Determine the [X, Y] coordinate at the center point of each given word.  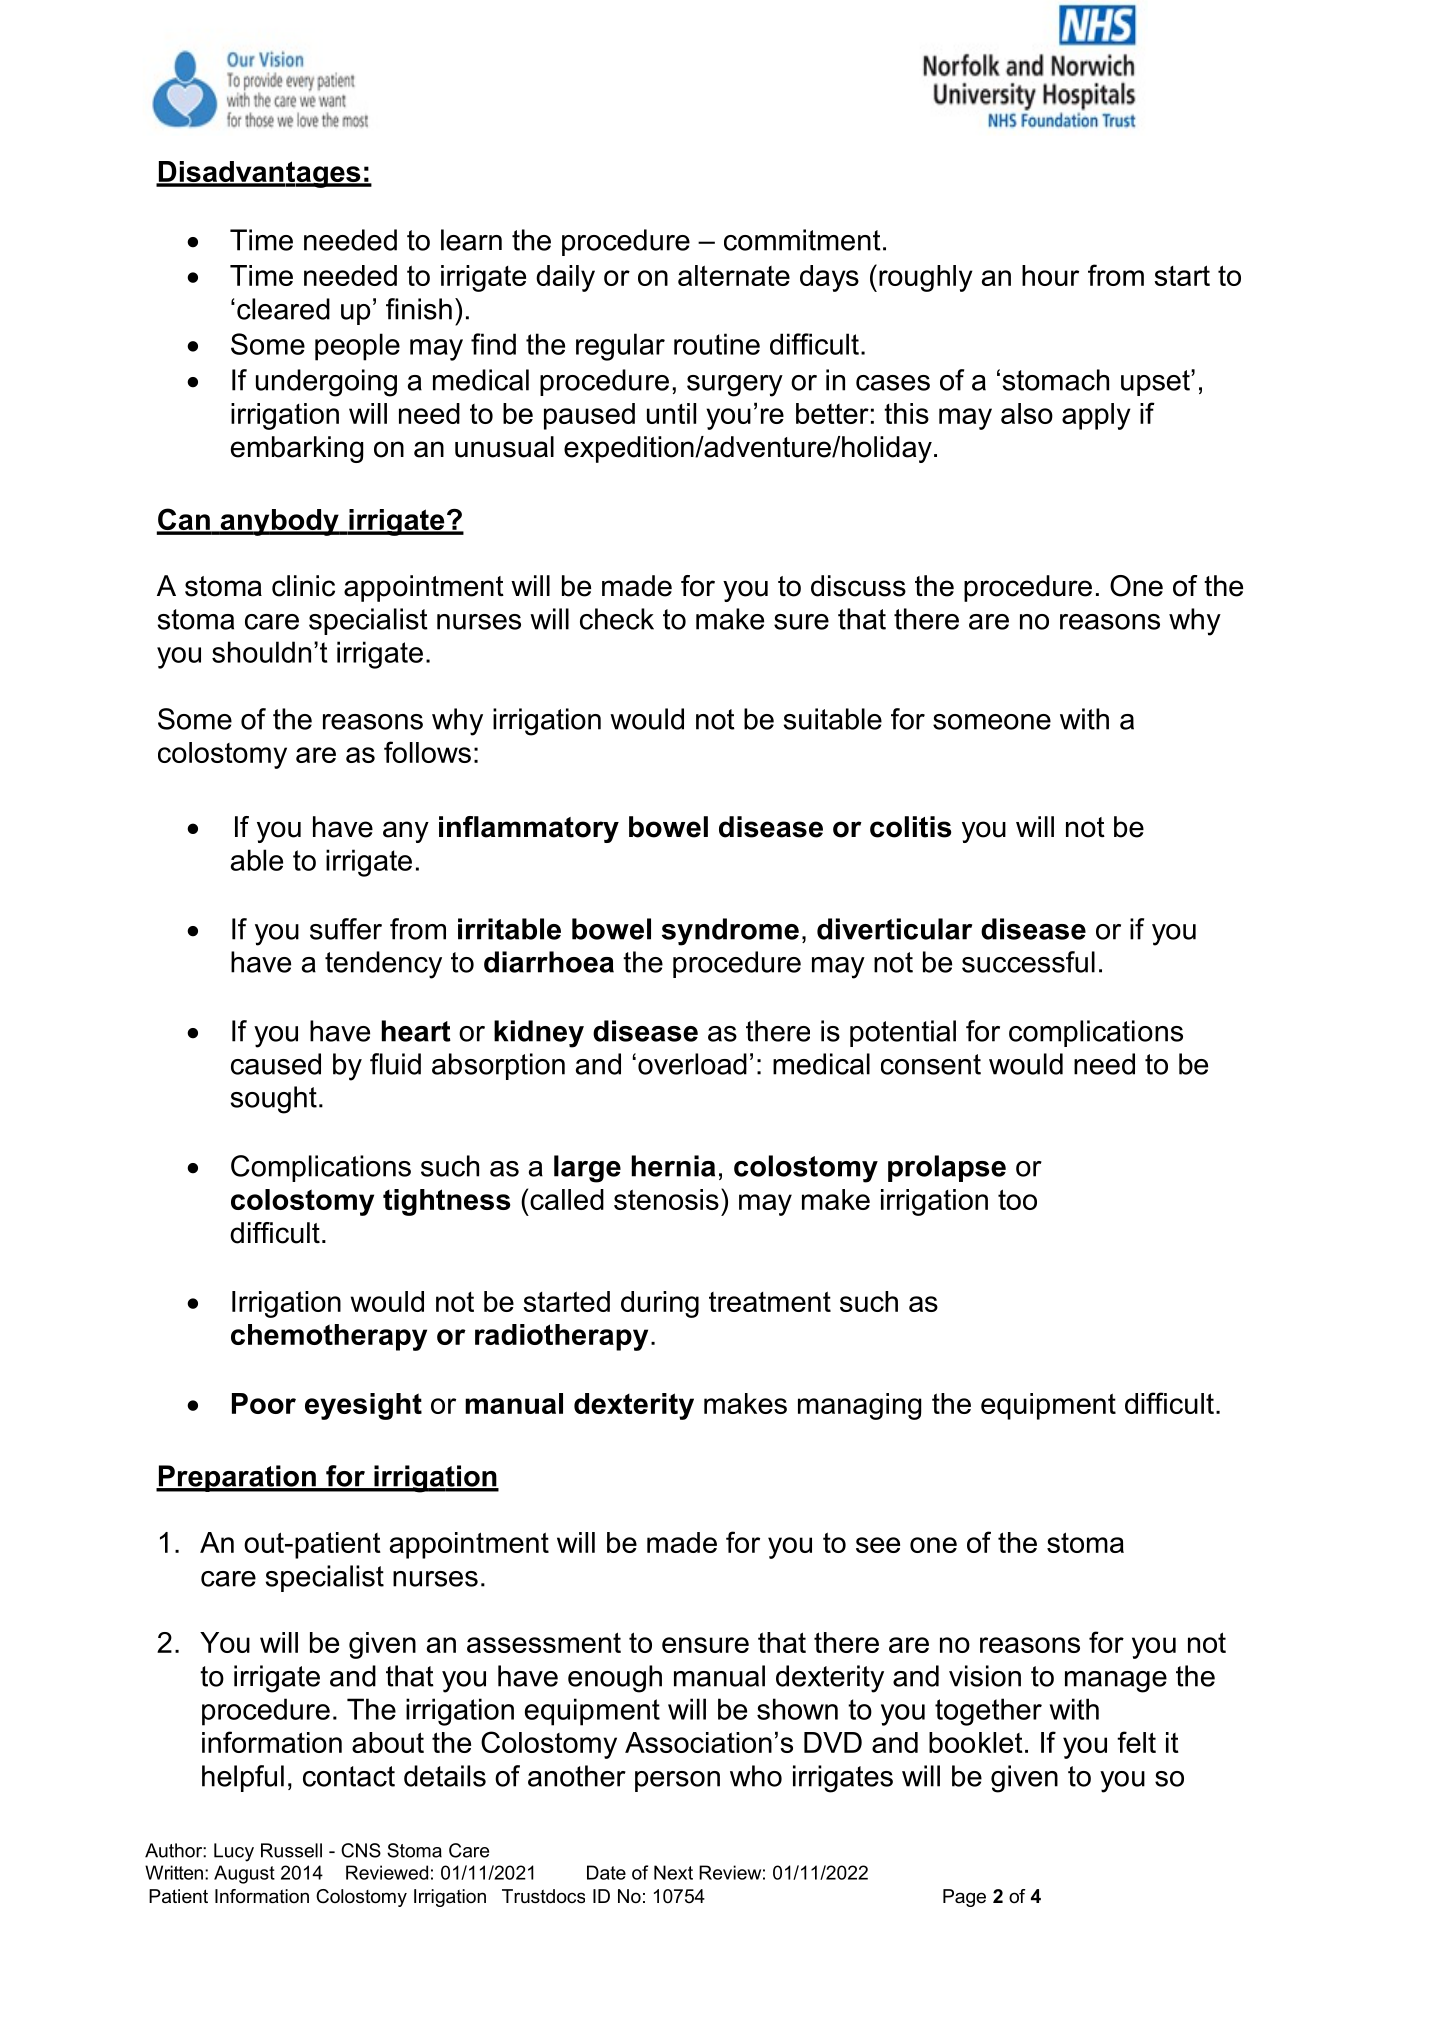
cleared [283, 309]
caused [276, 1064]
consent [931, 1064]
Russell [291, 1850]
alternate [734, 275]
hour [1050, 275]
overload [692, 1064]
